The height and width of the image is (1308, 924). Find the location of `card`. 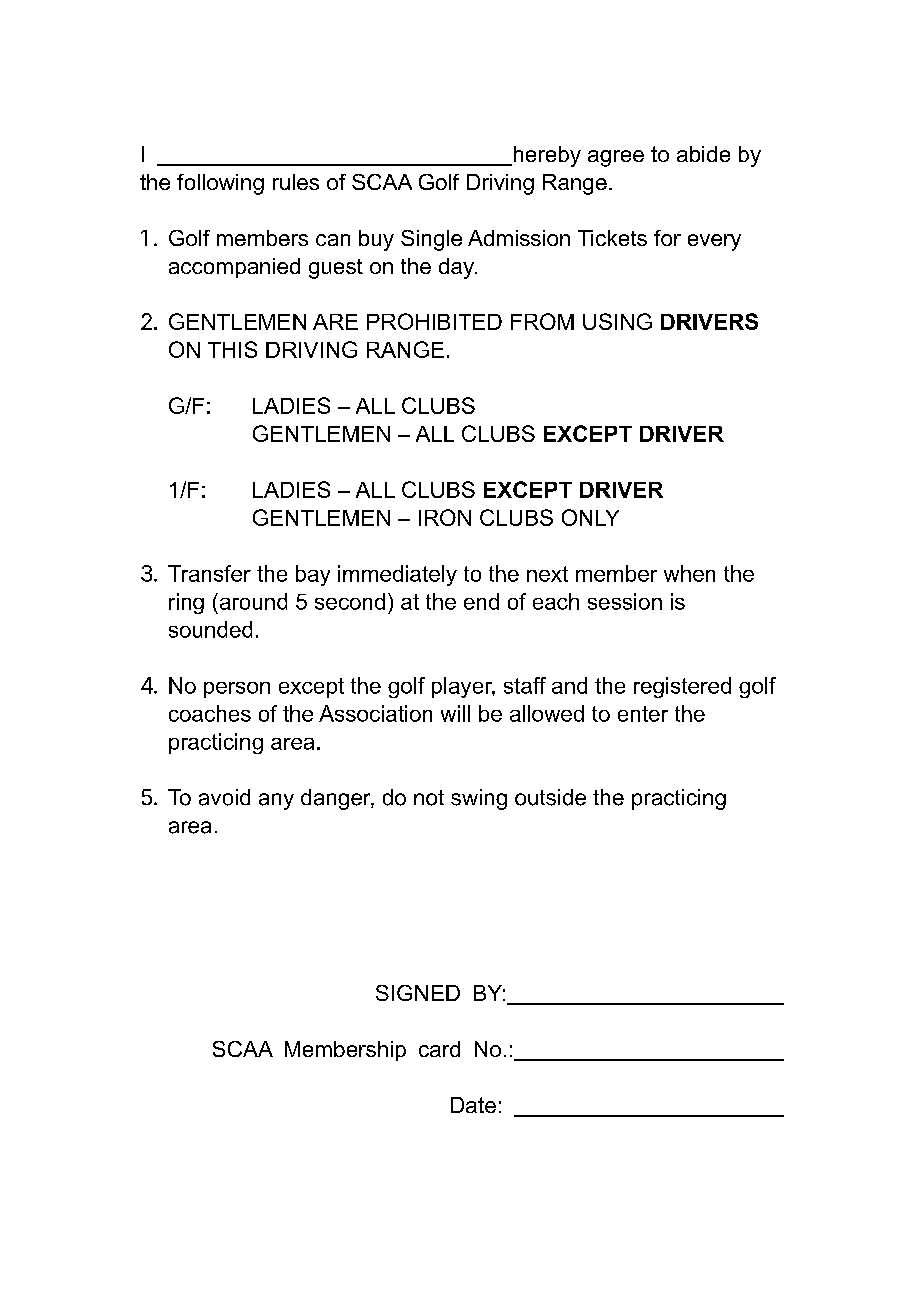

card is located at coordinates (439, 1049).
